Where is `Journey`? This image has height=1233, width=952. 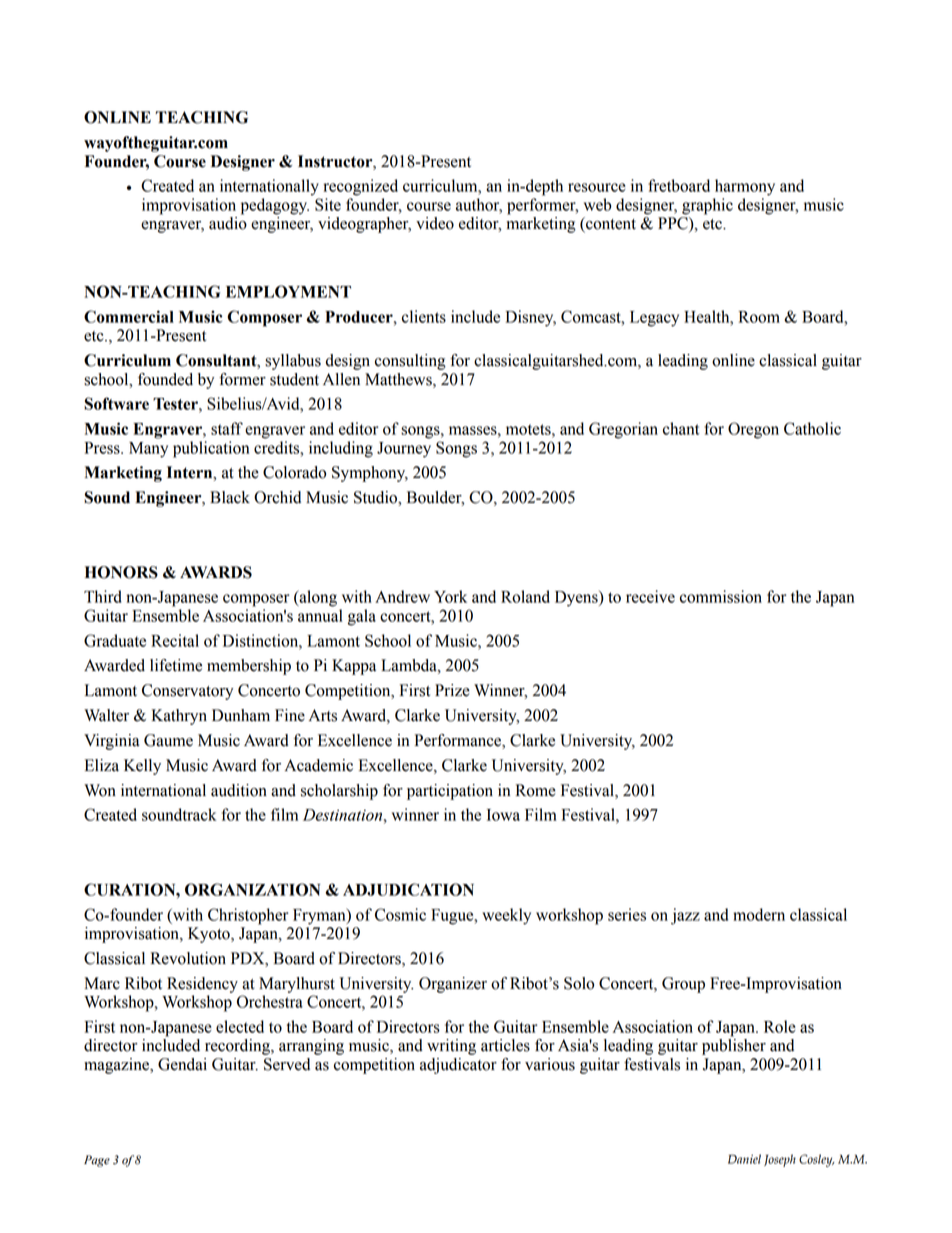 Journey is located at coordinates (404, 450).
